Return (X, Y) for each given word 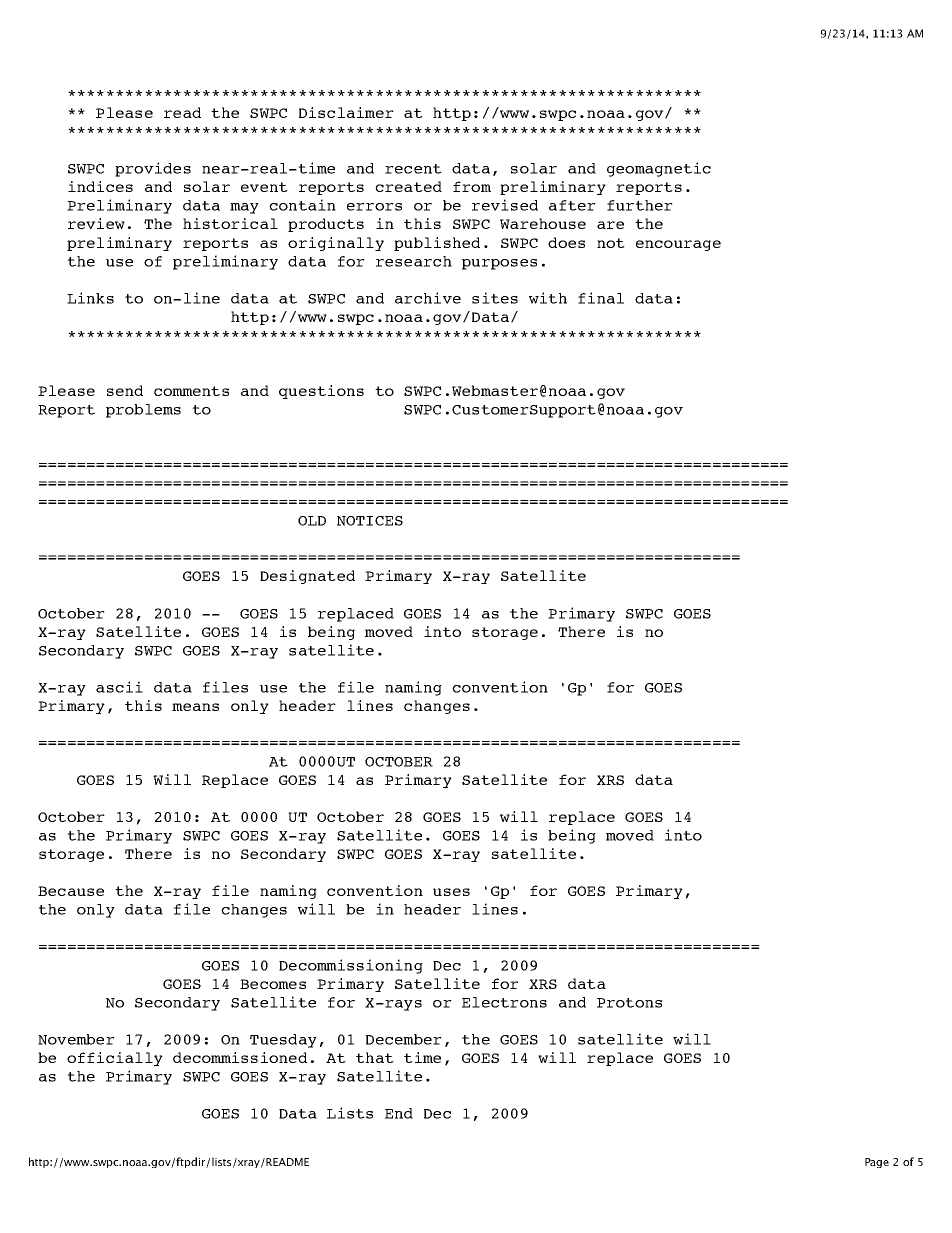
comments (191, 391)
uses (451, 892)
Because (71, 891)
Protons (629, 1003)
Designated (307, 577)
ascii (119, 687)
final (601, 298)
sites (495, 298)
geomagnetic (659, 169)
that (375, 1057)
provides (153, 169)
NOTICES (370, 521)
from (472, 186)
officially (115, 1059)
